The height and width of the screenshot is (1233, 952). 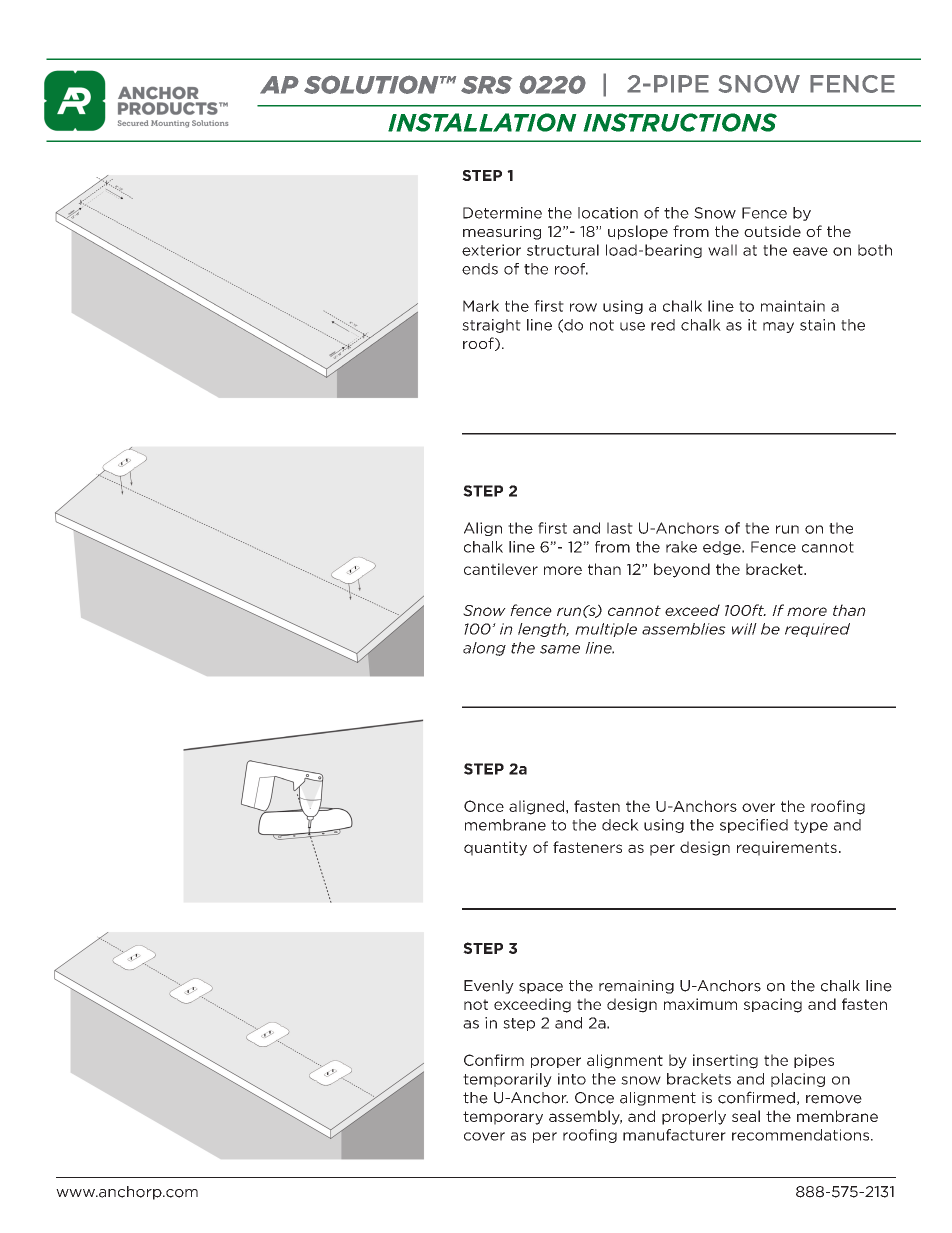 What do you see at coordinates (481, 306) in the screenshot?
I see `Mark` at bounding box center [481, 306].
